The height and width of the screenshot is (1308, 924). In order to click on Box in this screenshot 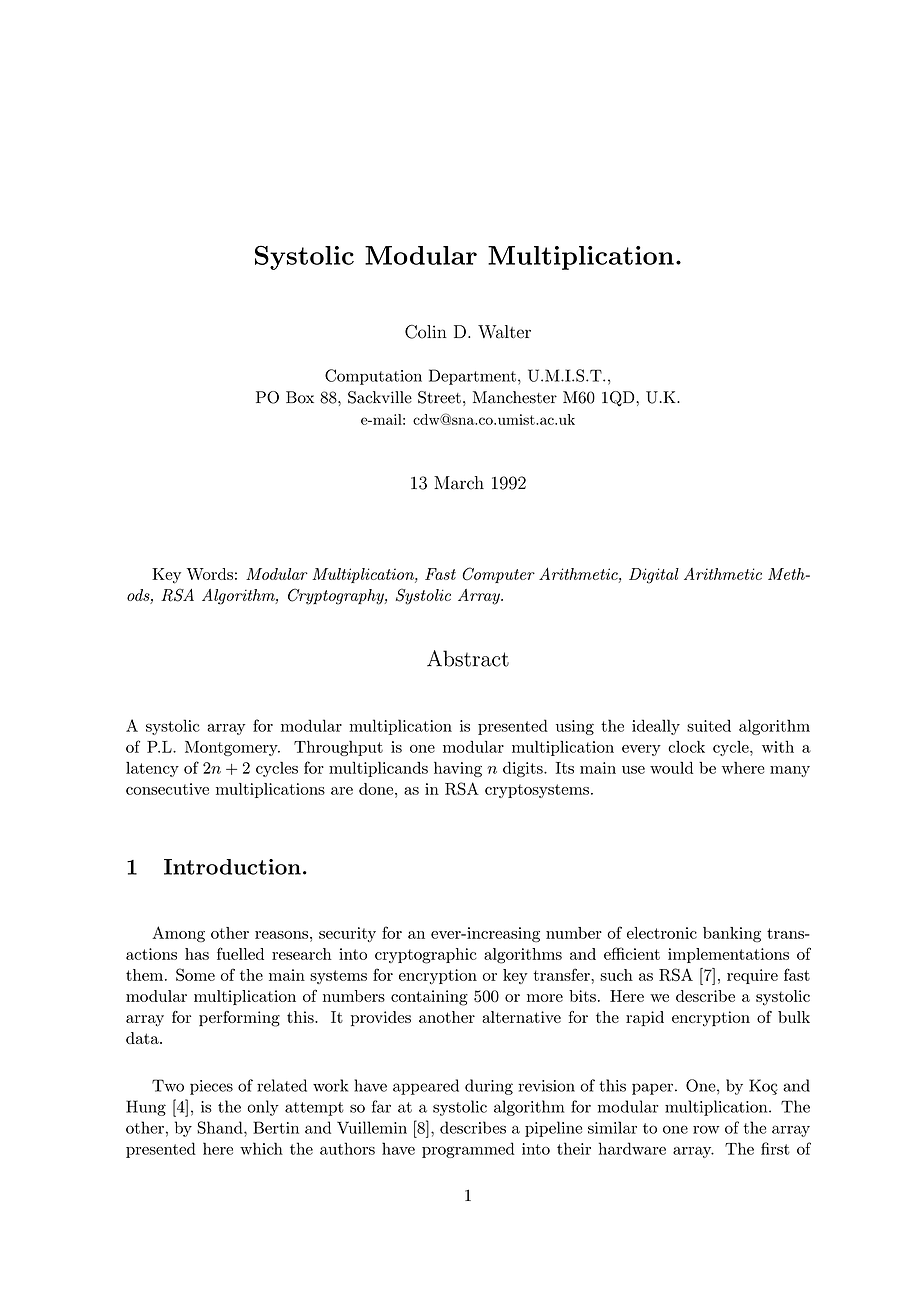, I will do `click(300, 397)`.
